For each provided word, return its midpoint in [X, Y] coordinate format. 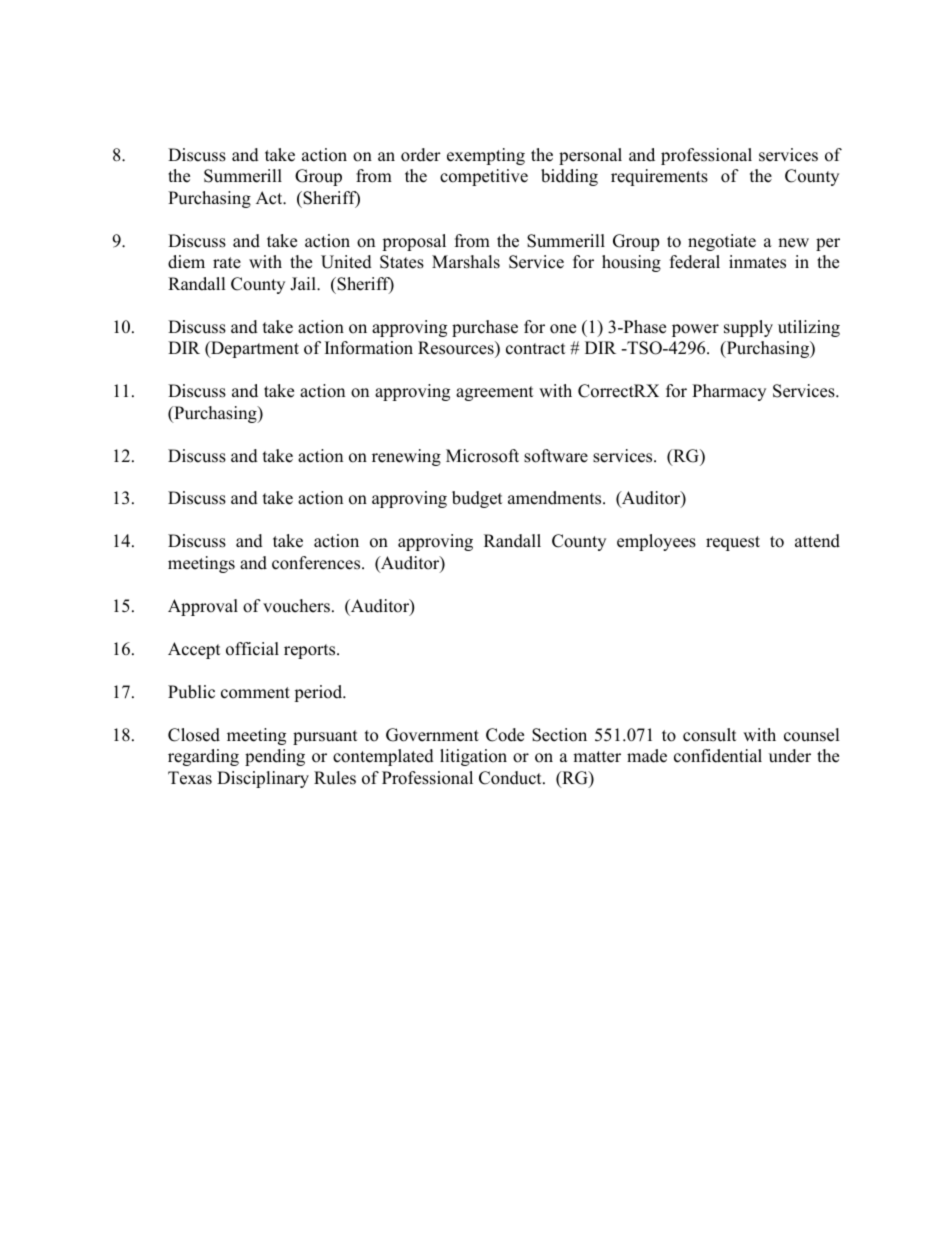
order [421, 155]
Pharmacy [729, 392]
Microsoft [482, 456]
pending [275, 757]
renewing [406, 457]
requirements [659, 177]
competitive [484, 177]
